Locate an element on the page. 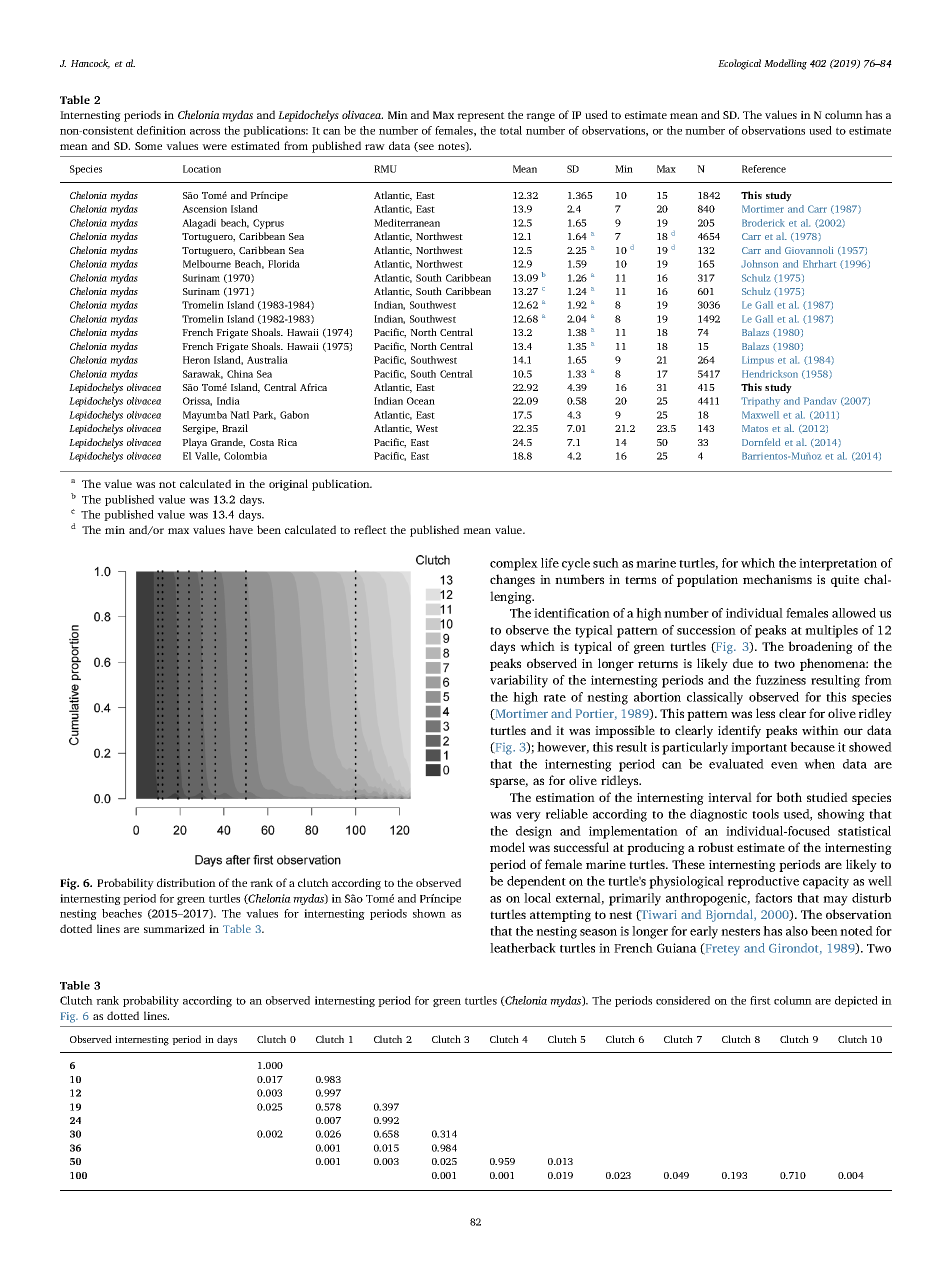  fuzziness is located at coordinates (781, 680).
